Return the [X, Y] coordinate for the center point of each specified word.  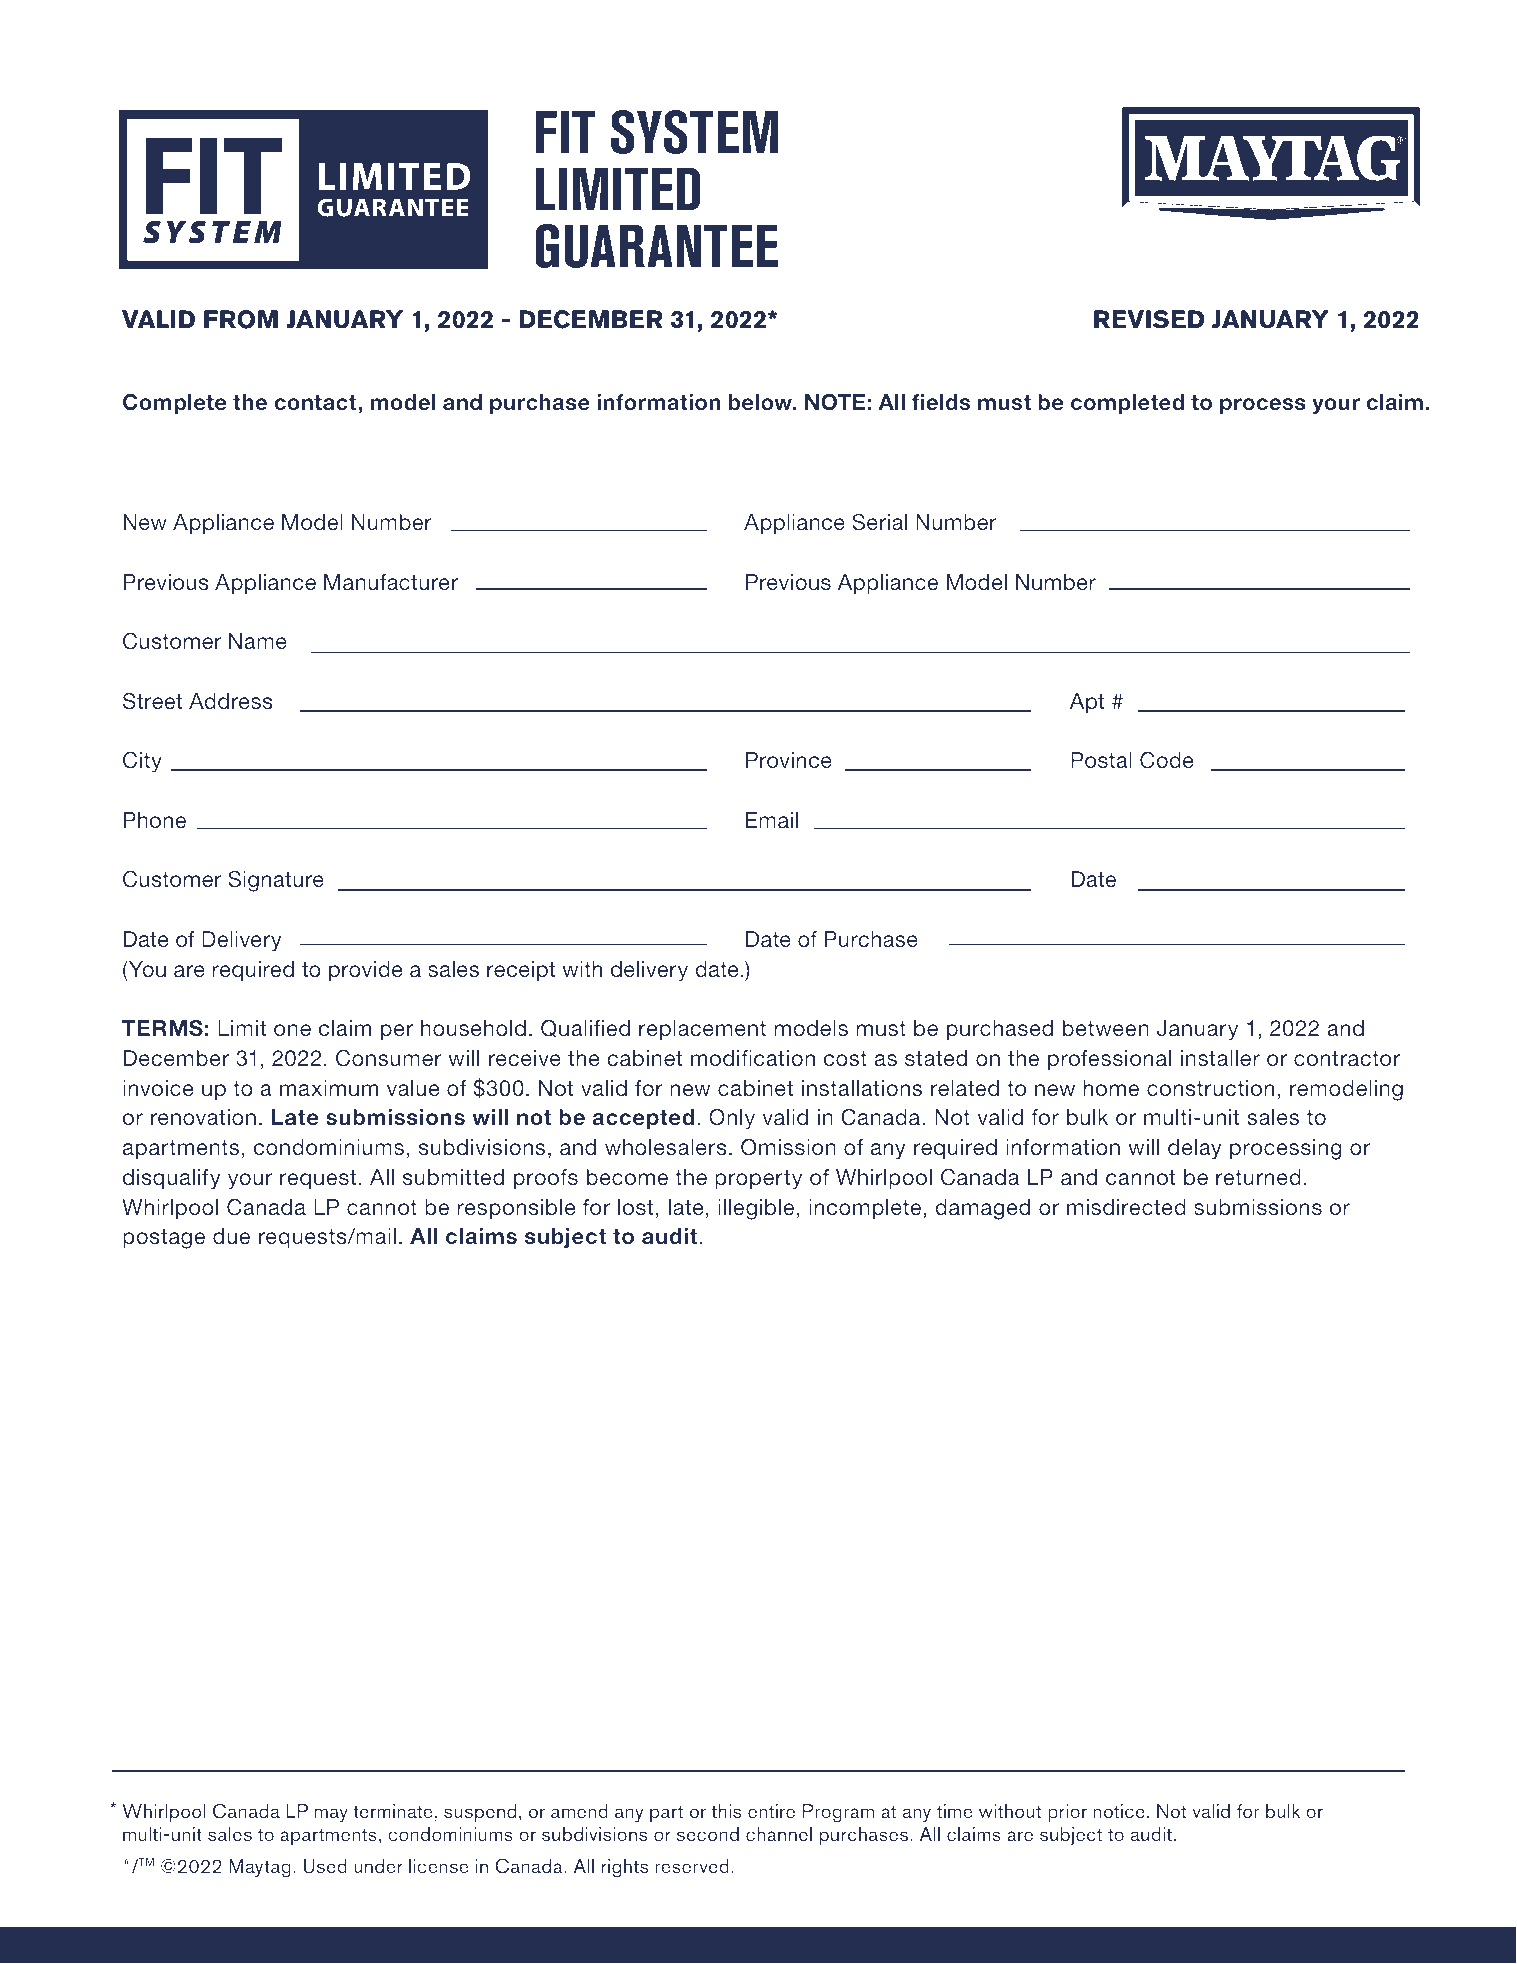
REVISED [1149, 319]
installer [1220, 1058]
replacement [702, 1030]
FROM [241, 319]
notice [1119, 1811]
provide [366, 971]
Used [325, 1866]
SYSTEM [694, 132]
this [726, 1811]
